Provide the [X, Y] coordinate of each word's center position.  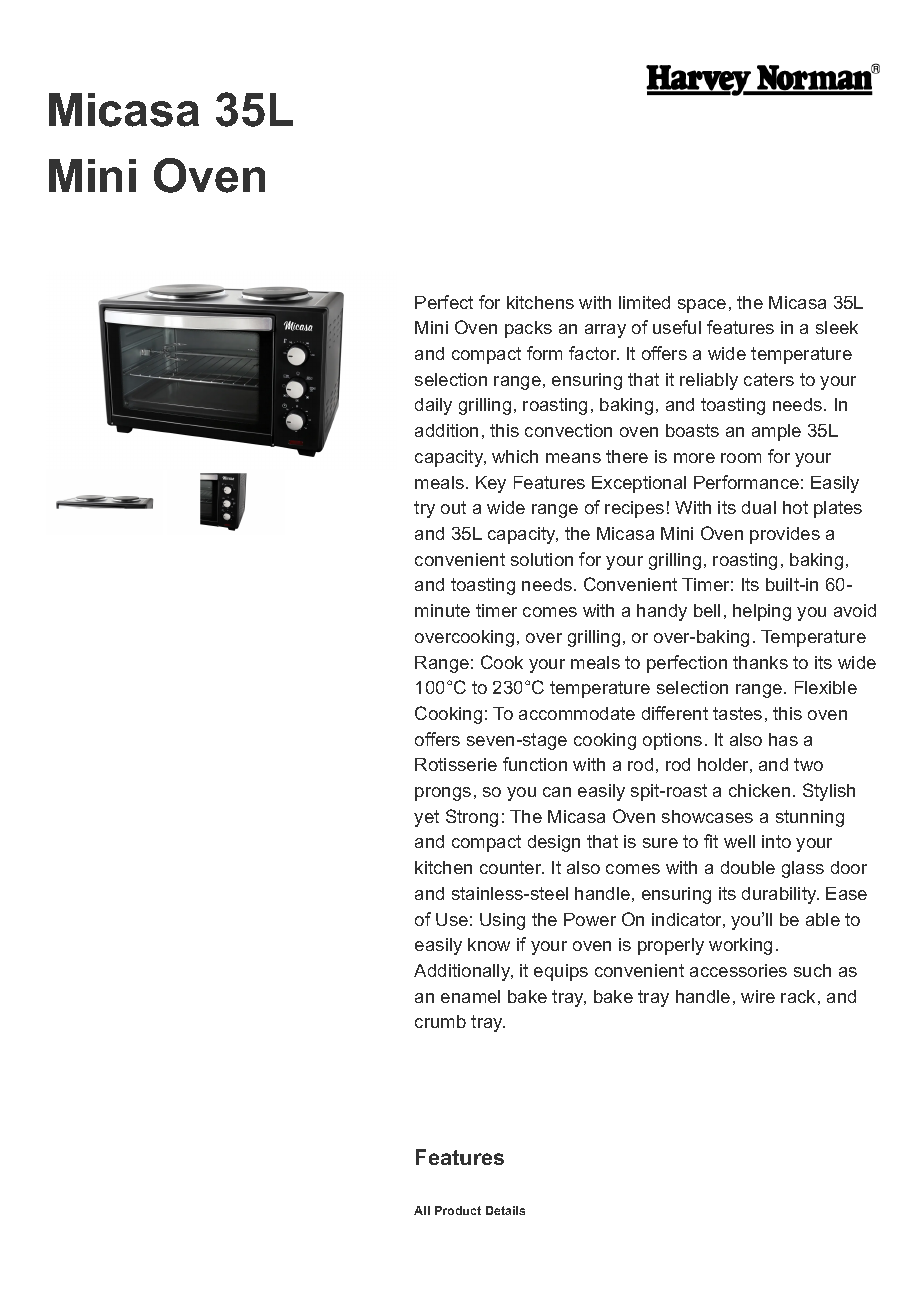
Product [458, 1210]
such [812, 970]
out [453, 507]
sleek [837, 327]
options [672, 741]
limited [644, 302]
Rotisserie [456, 764]
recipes [634, 509]
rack [798, 996]
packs [528, 329]
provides [785, 535]
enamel [470, 996]
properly [671, 946]
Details [505, 1210]
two [808, 764]
